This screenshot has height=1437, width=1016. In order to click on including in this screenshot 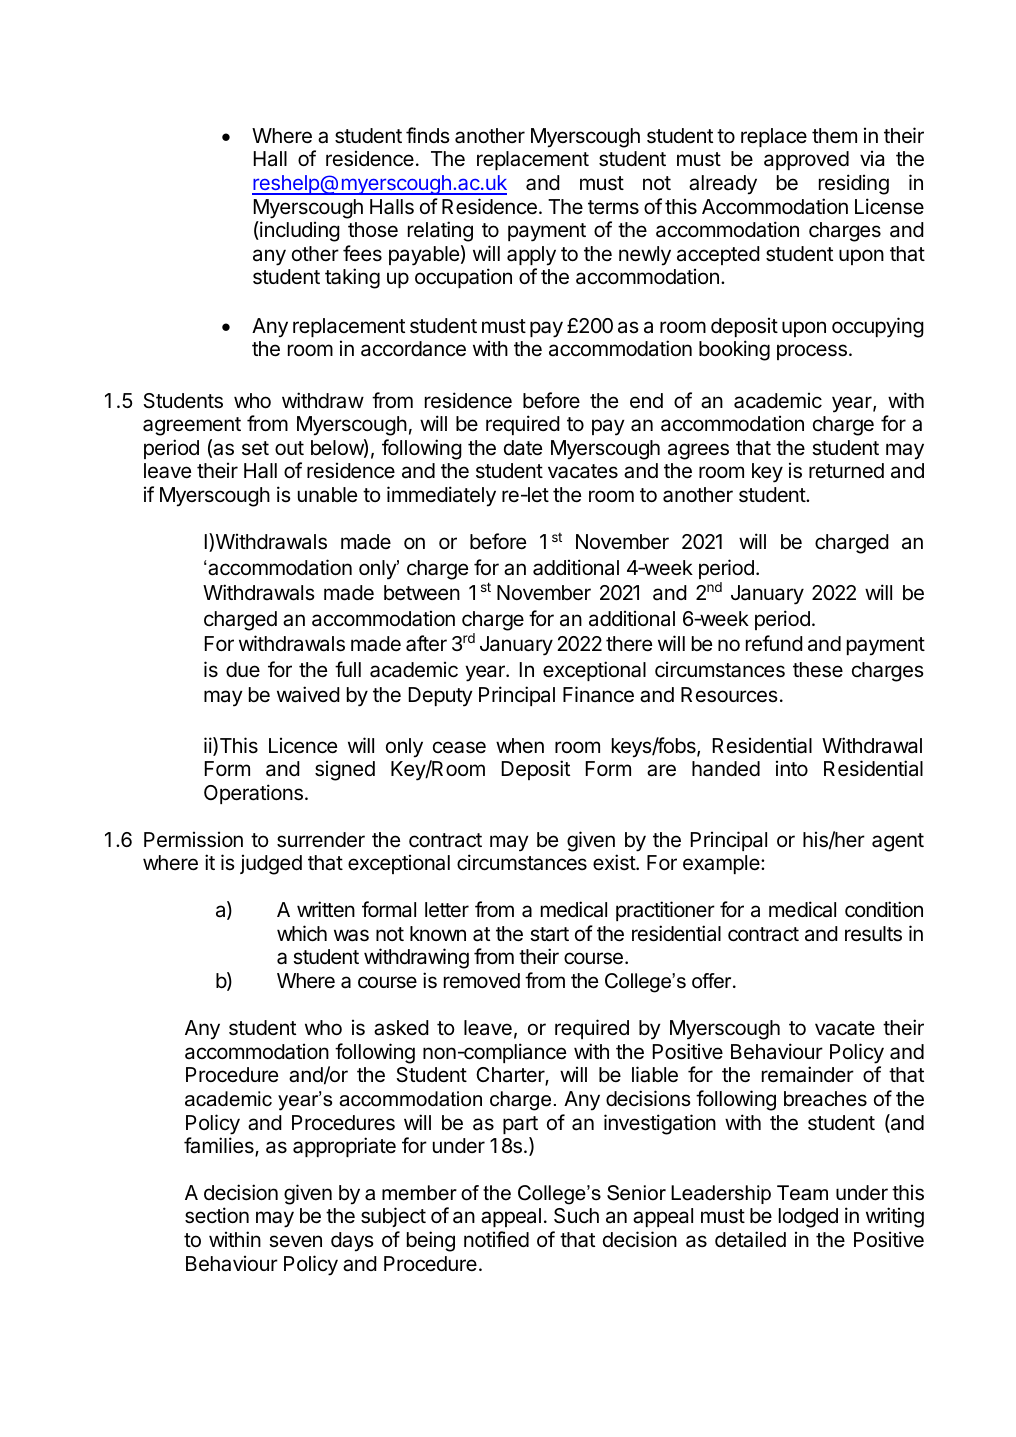, I will do `click(299, 231)`.
